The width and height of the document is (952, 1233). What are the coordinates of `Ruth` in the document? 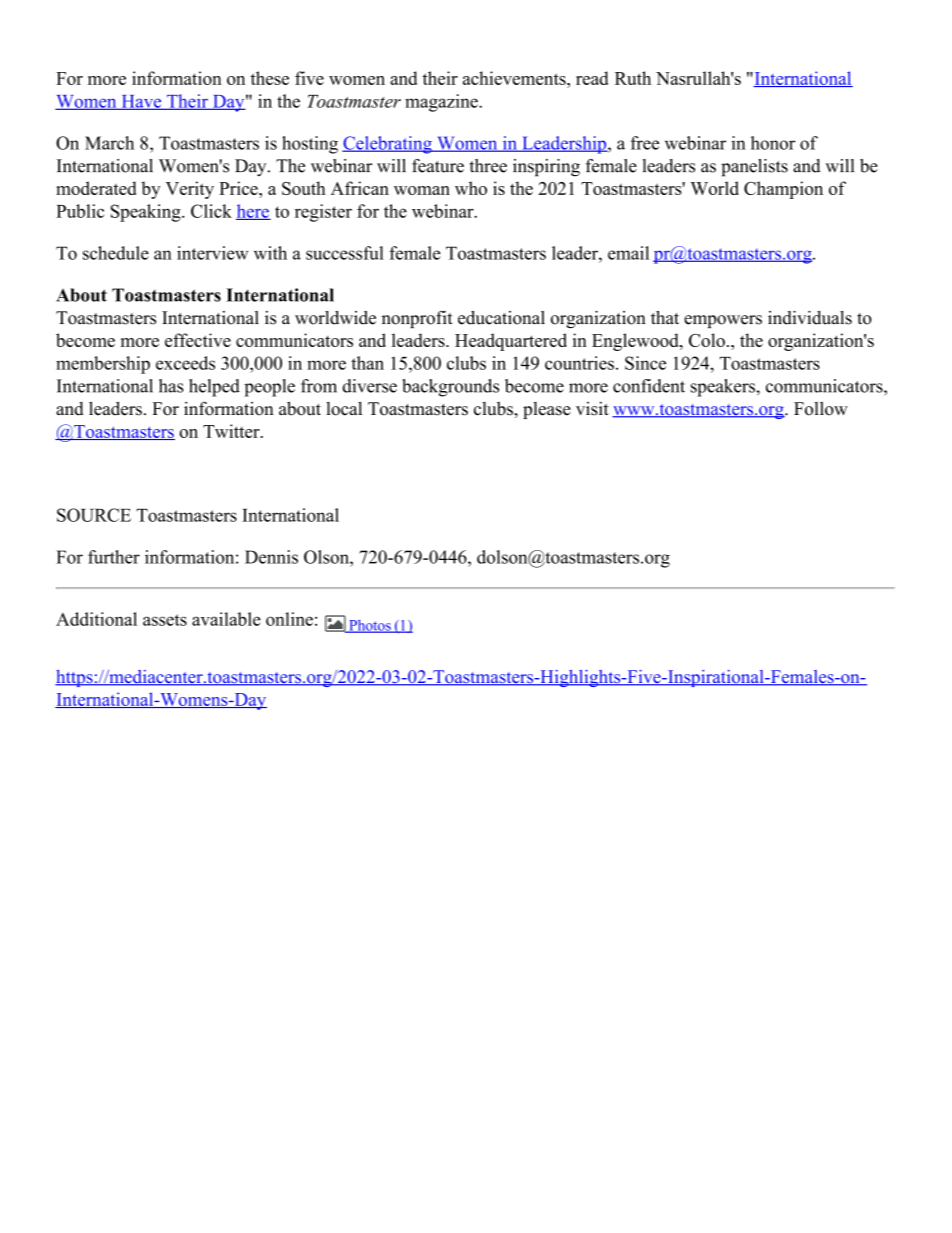 It's located at (633, 78).
